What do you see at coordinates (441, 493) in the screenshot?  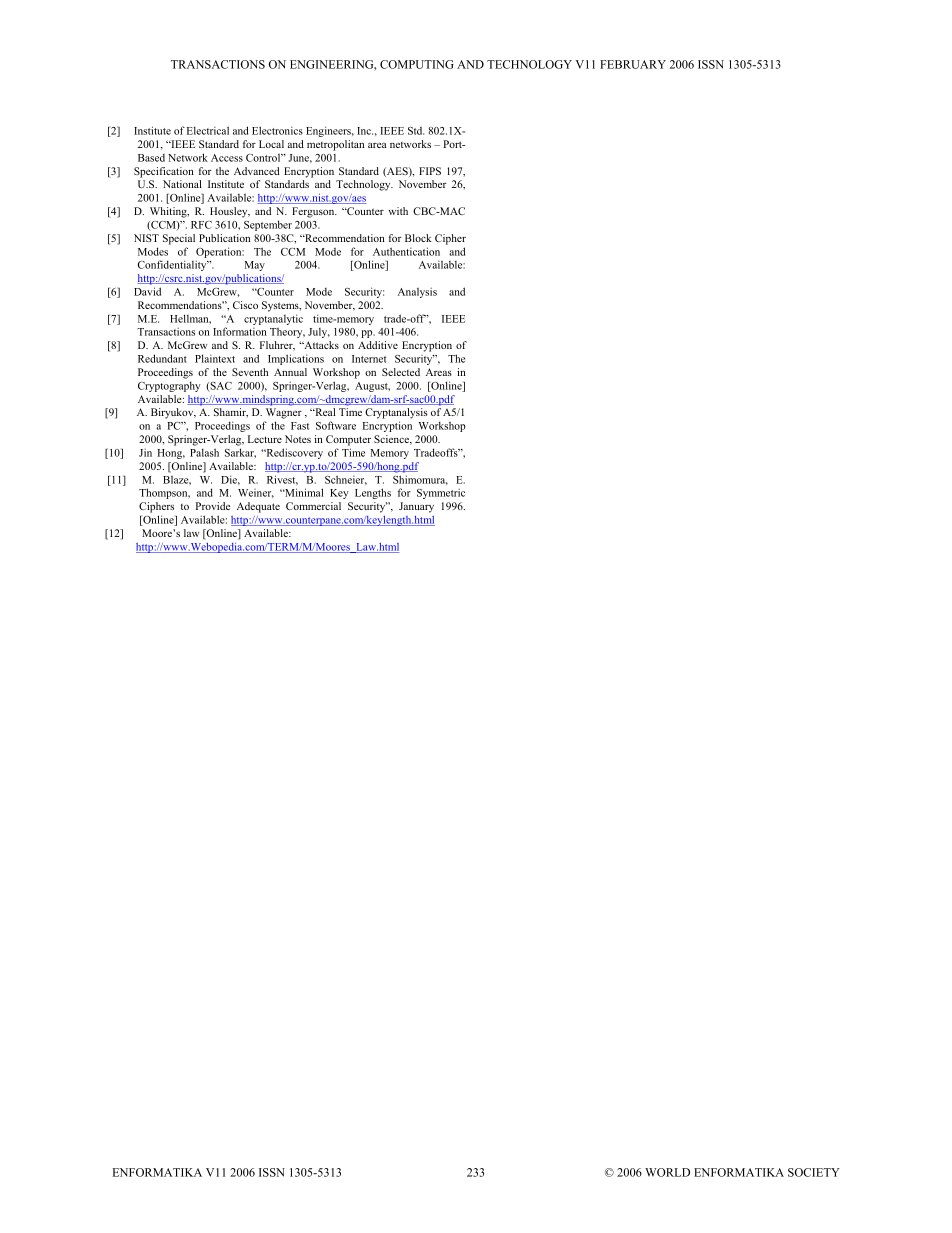 I see `Symmetric` at bounding box center [441, 493].
